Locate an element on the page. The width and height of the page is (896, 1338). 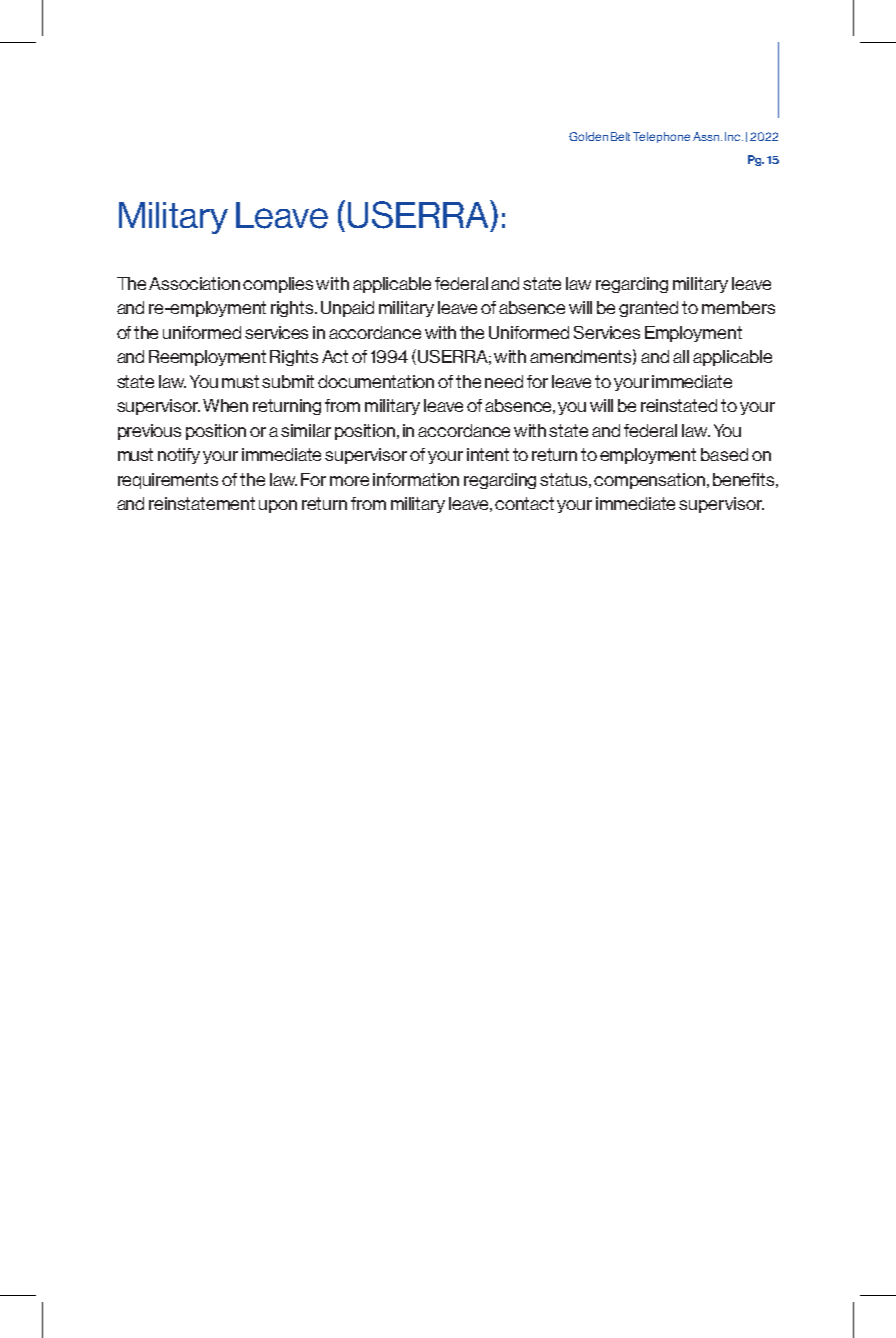
Telephone is located at coordinates (661, 137).
